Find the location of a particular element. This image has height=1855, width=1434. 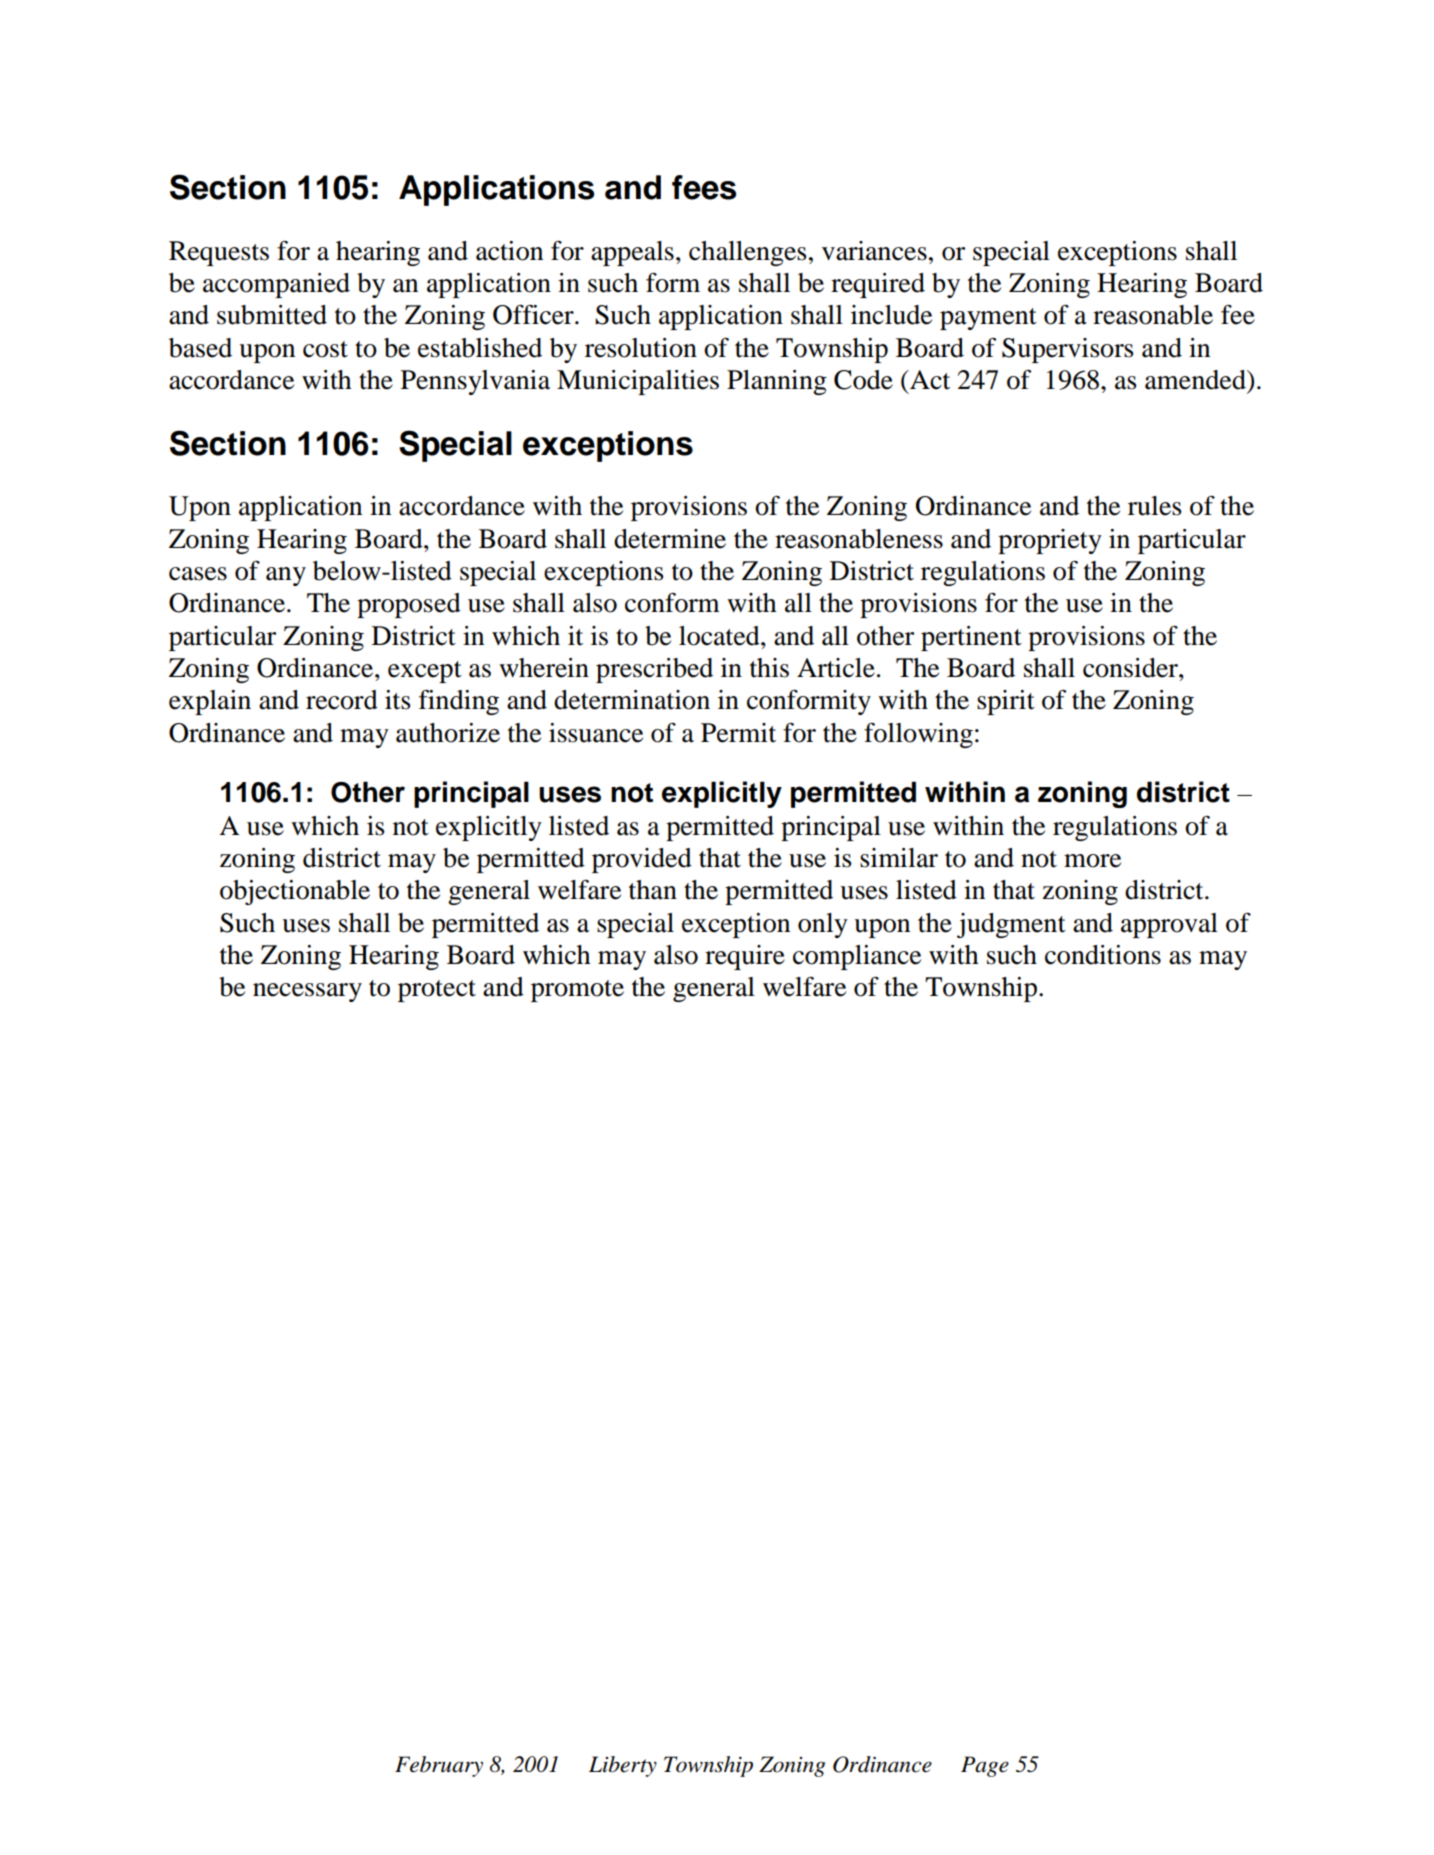

payment is located at coordinates (988, 319).
